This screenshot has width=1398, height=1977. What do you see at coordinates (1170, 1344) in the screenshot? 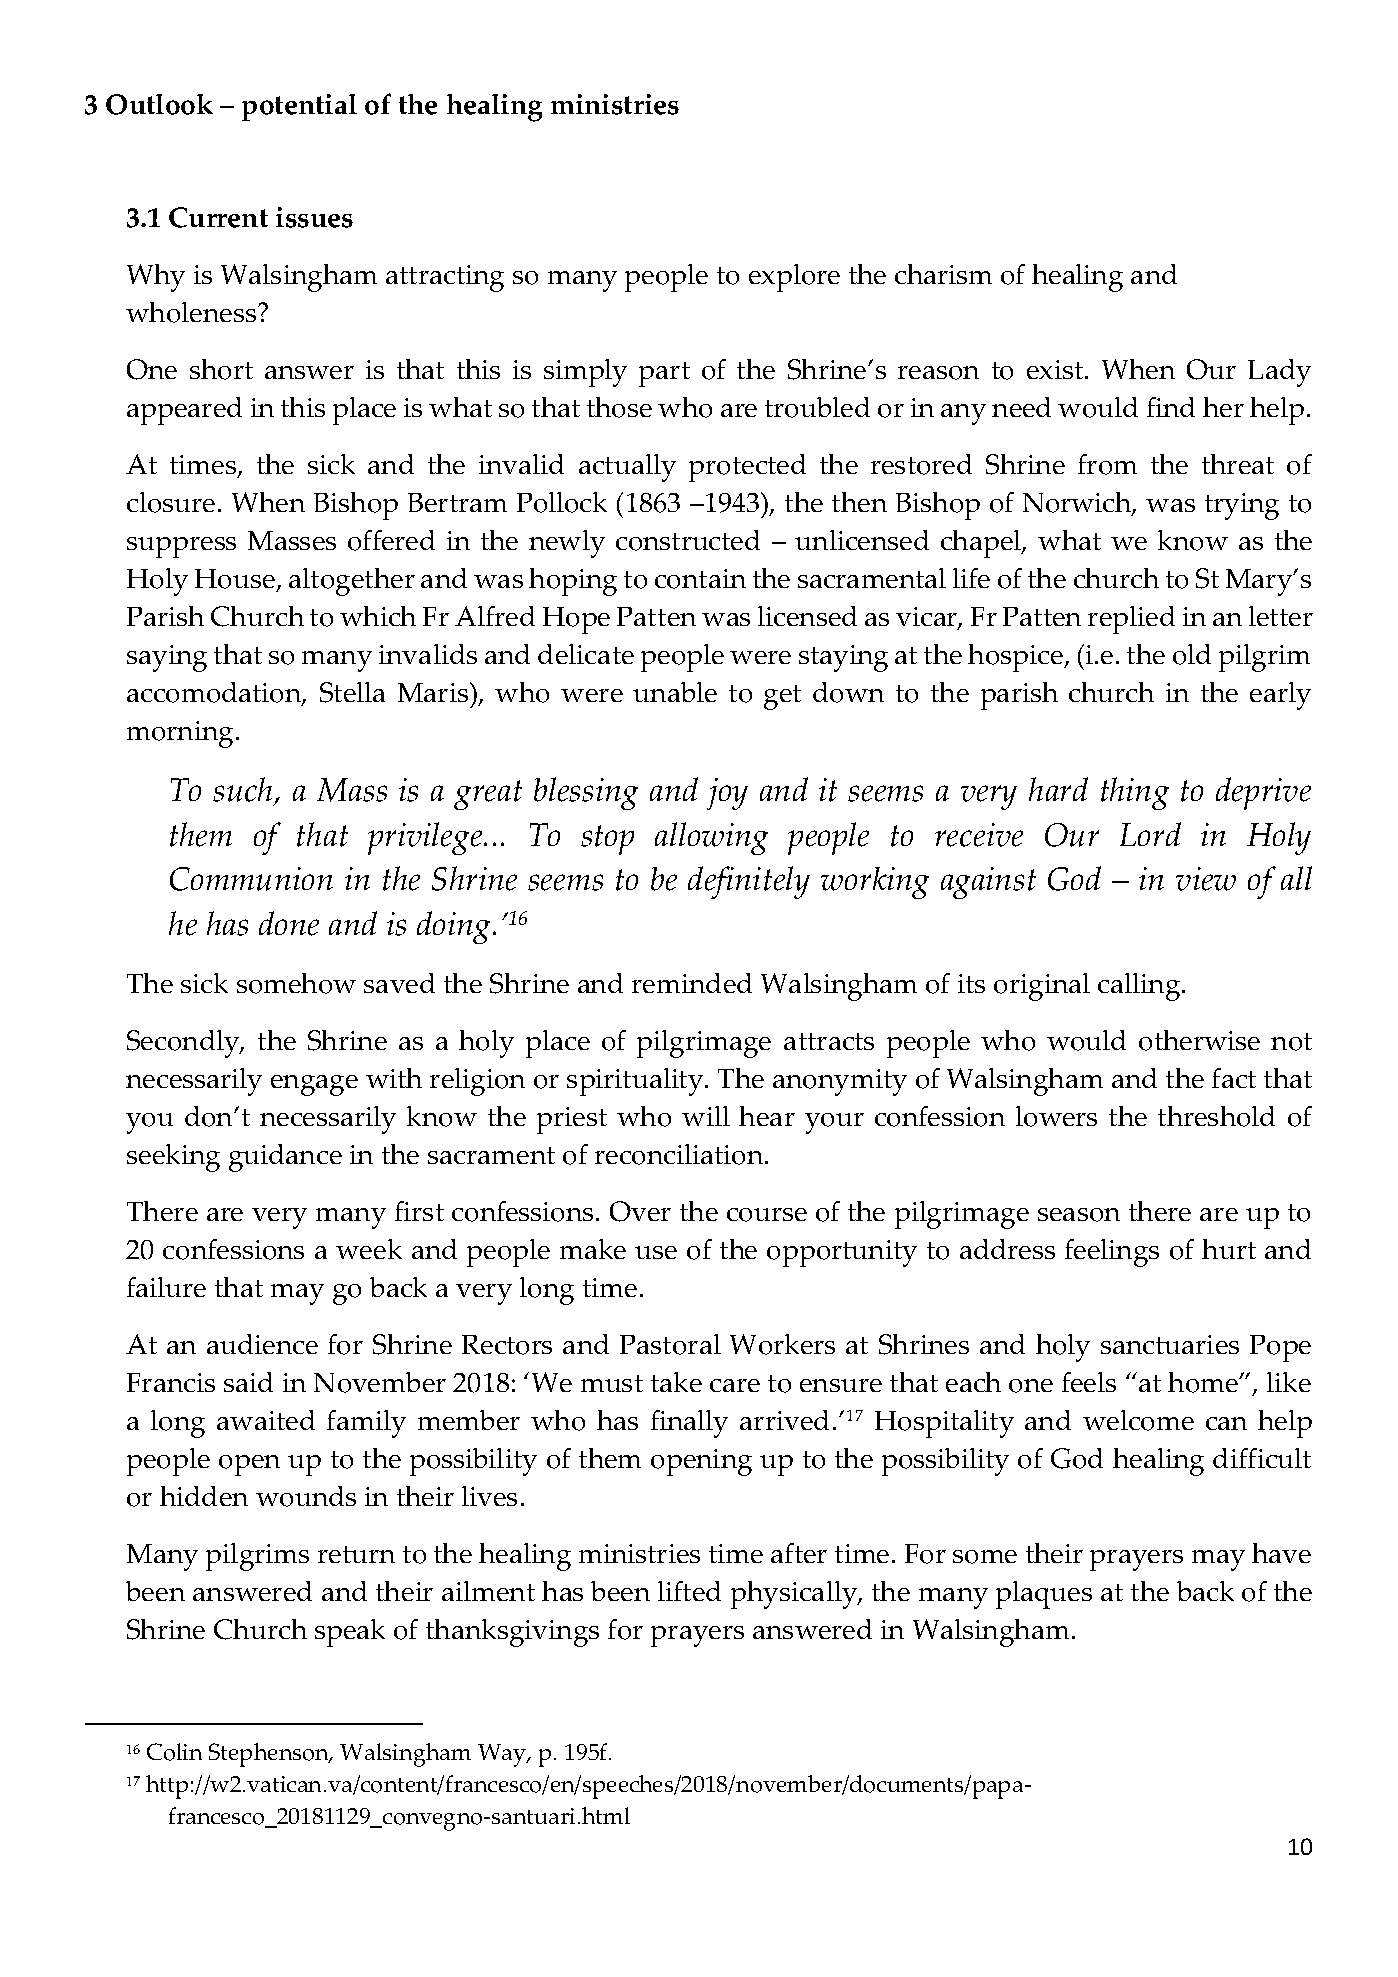
I see `sanctuaries` at bounding box center [1170, 1344].
